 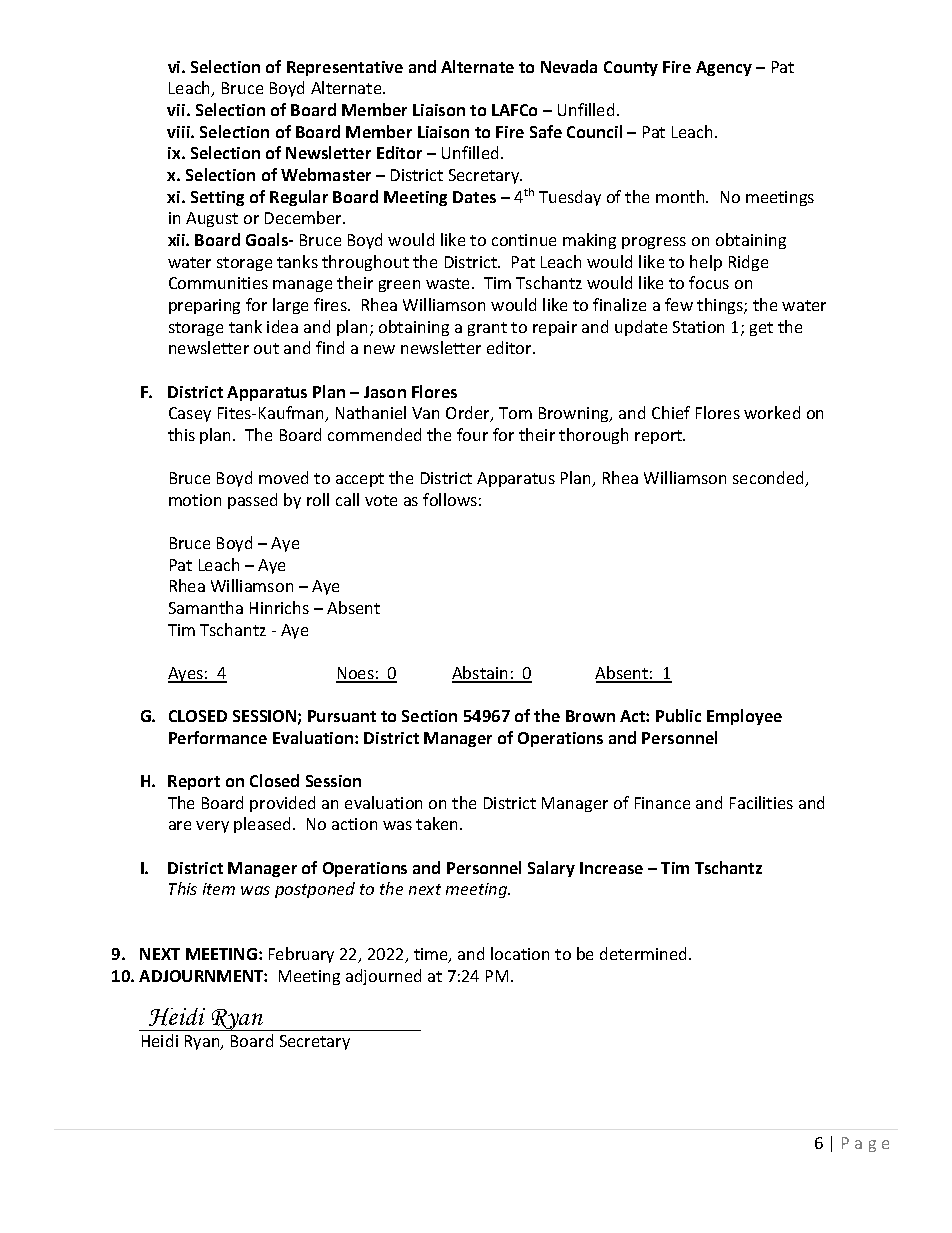 What do you see at coordinates (761, 329) in the image?
I see `get` at bounding box center [761, 329].
